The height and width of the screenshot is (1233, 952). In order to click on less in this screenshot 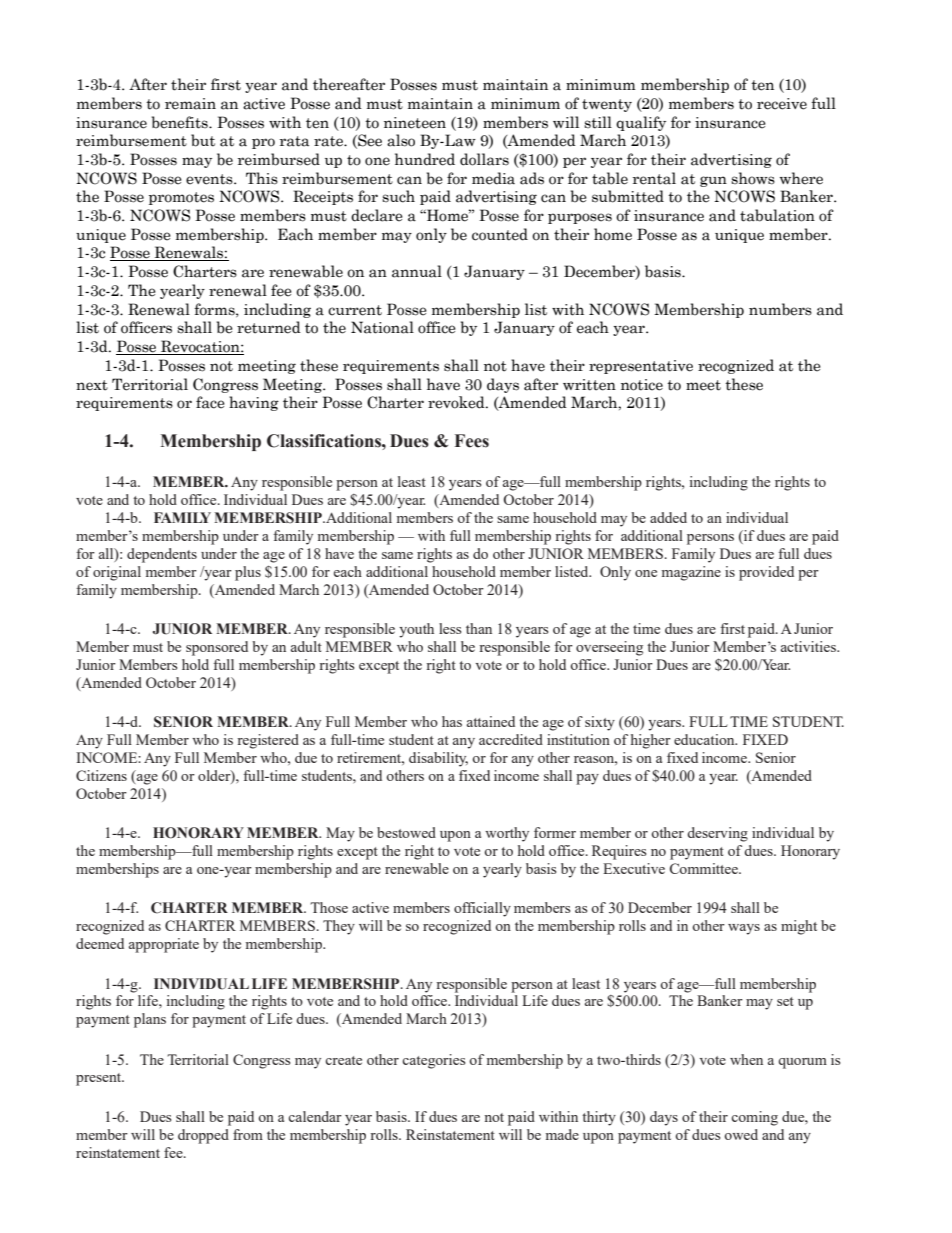, I will do `click(450, 628)`.
